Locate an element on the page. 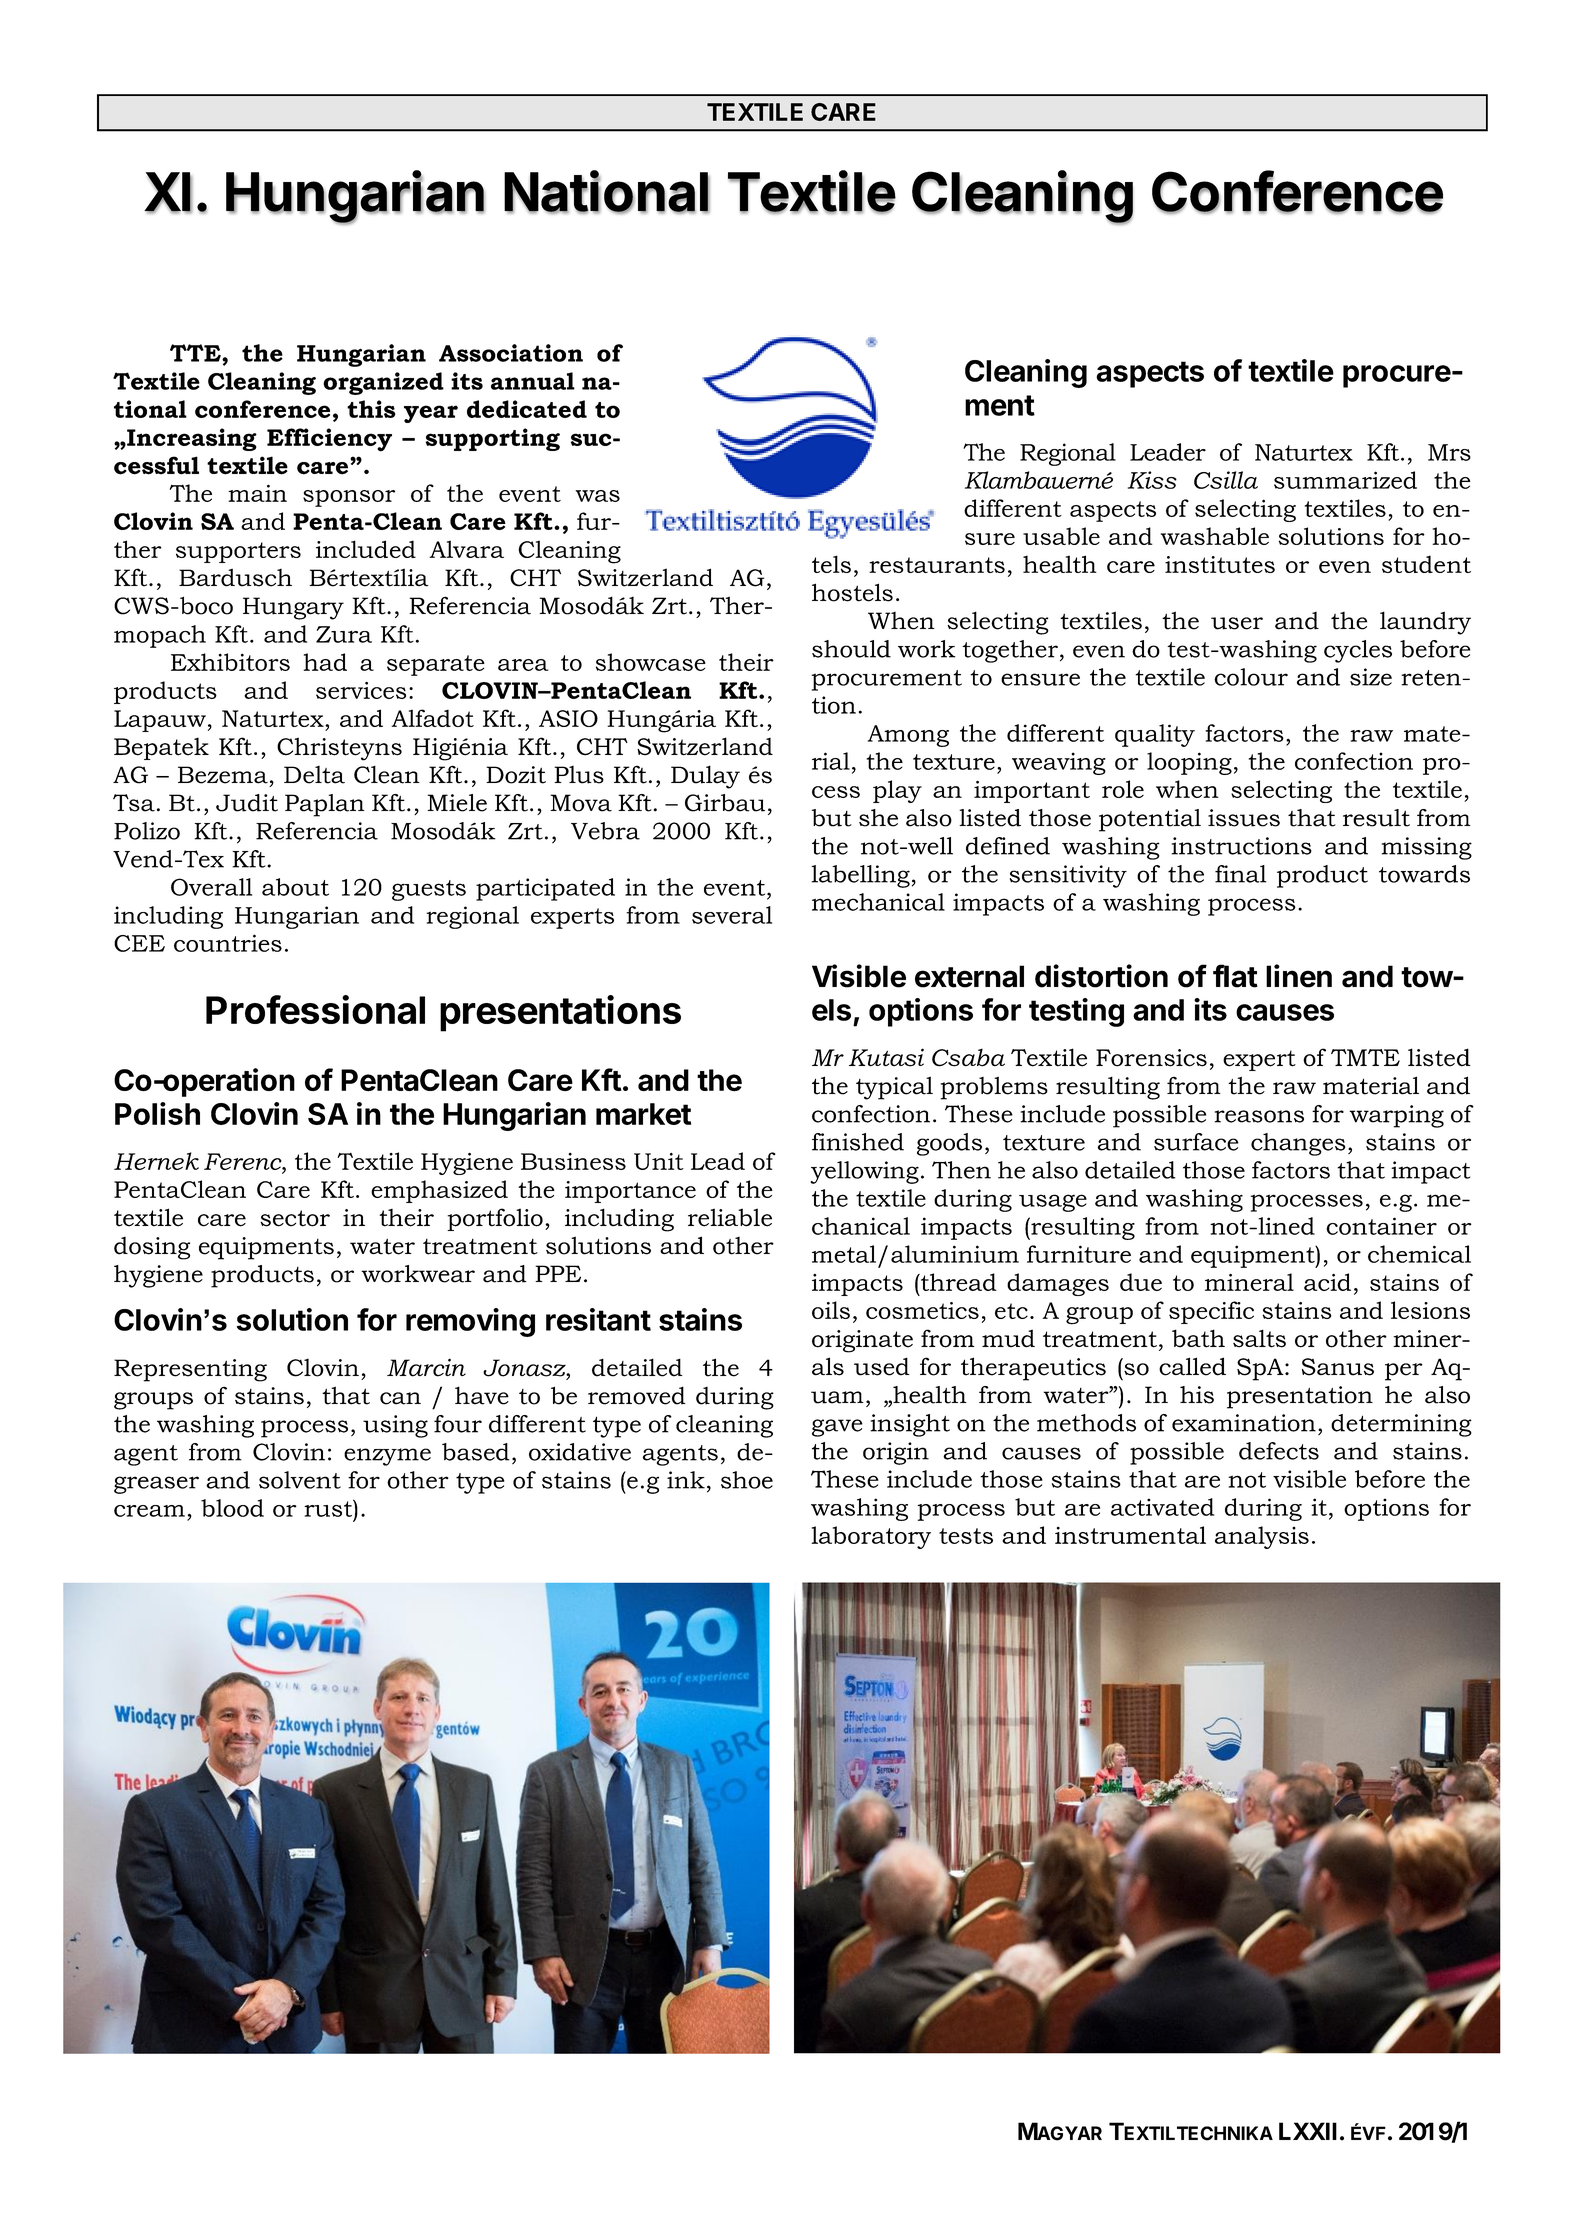 The image size is (1584, 2240). colour is located at coordinates (1251, 677).
